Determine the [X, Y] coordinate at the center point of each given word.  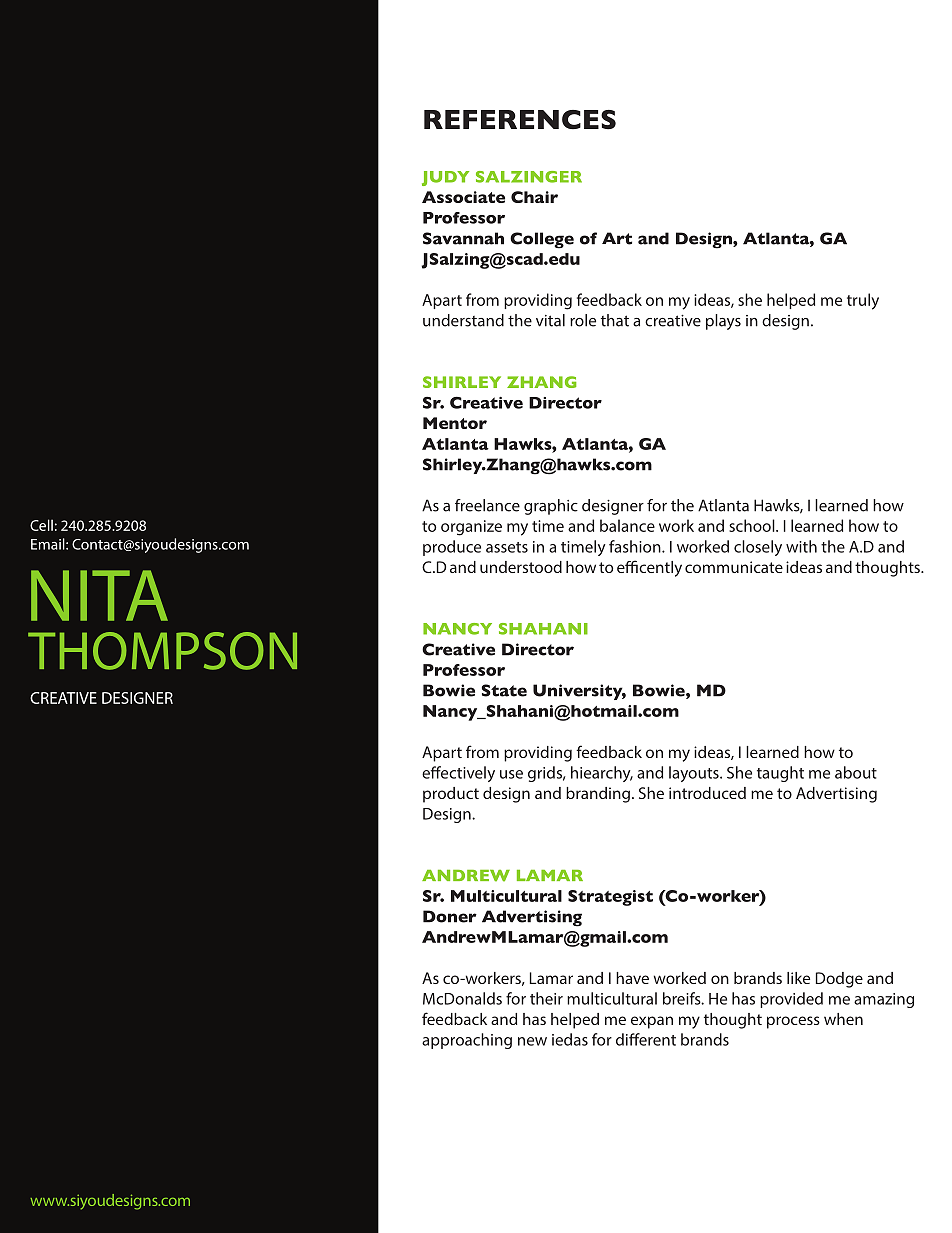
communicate [734, 567]
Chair [534, 197]
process [793, 1022]
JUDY [445, 178]
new [532, 1041]
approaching [467, 1041]
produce [452, 548]
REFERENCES [520, 120]
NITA [99, 595]
